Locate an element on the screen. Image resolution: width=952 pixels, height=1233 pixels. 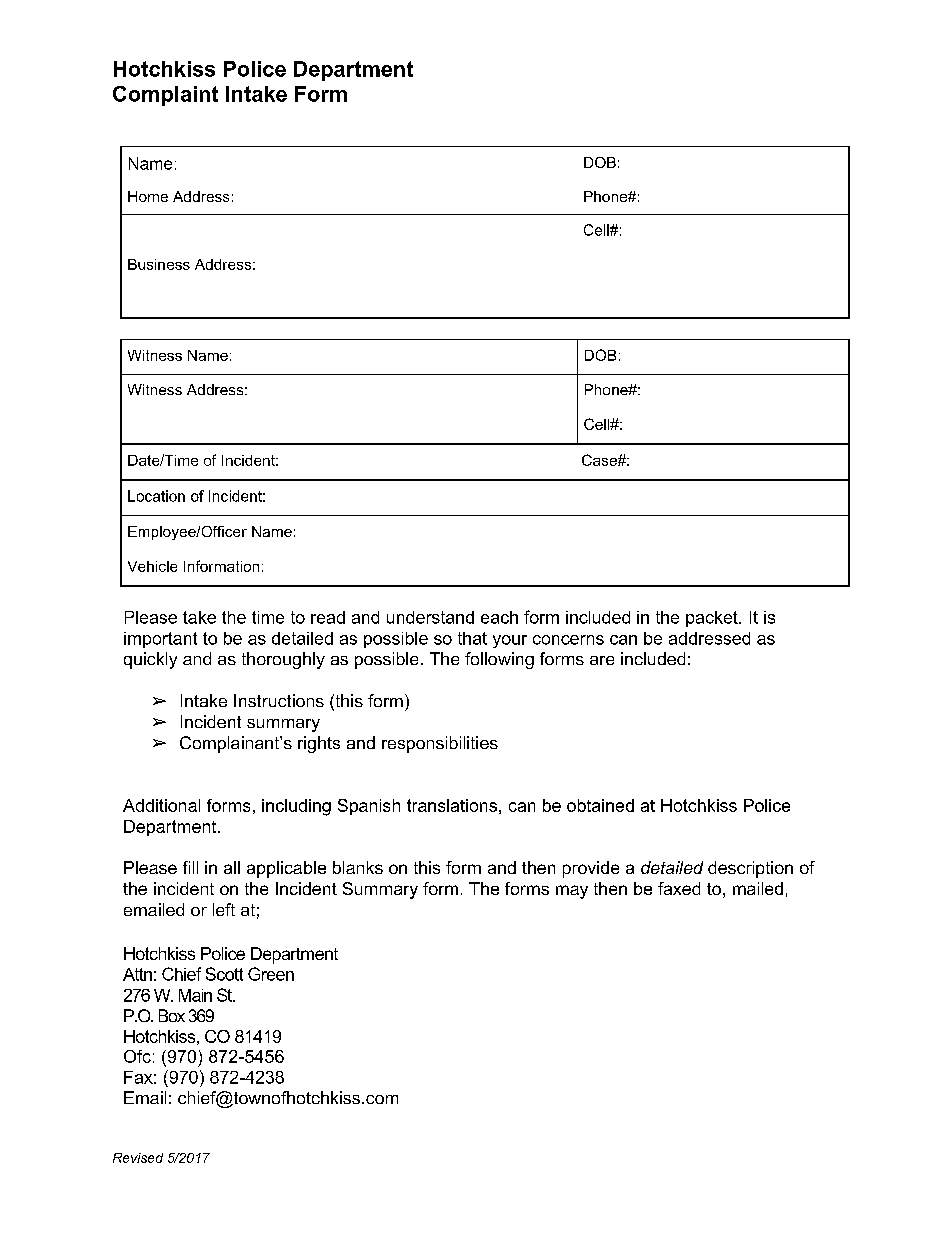
Revised is located at coordinates (138, 1158).
